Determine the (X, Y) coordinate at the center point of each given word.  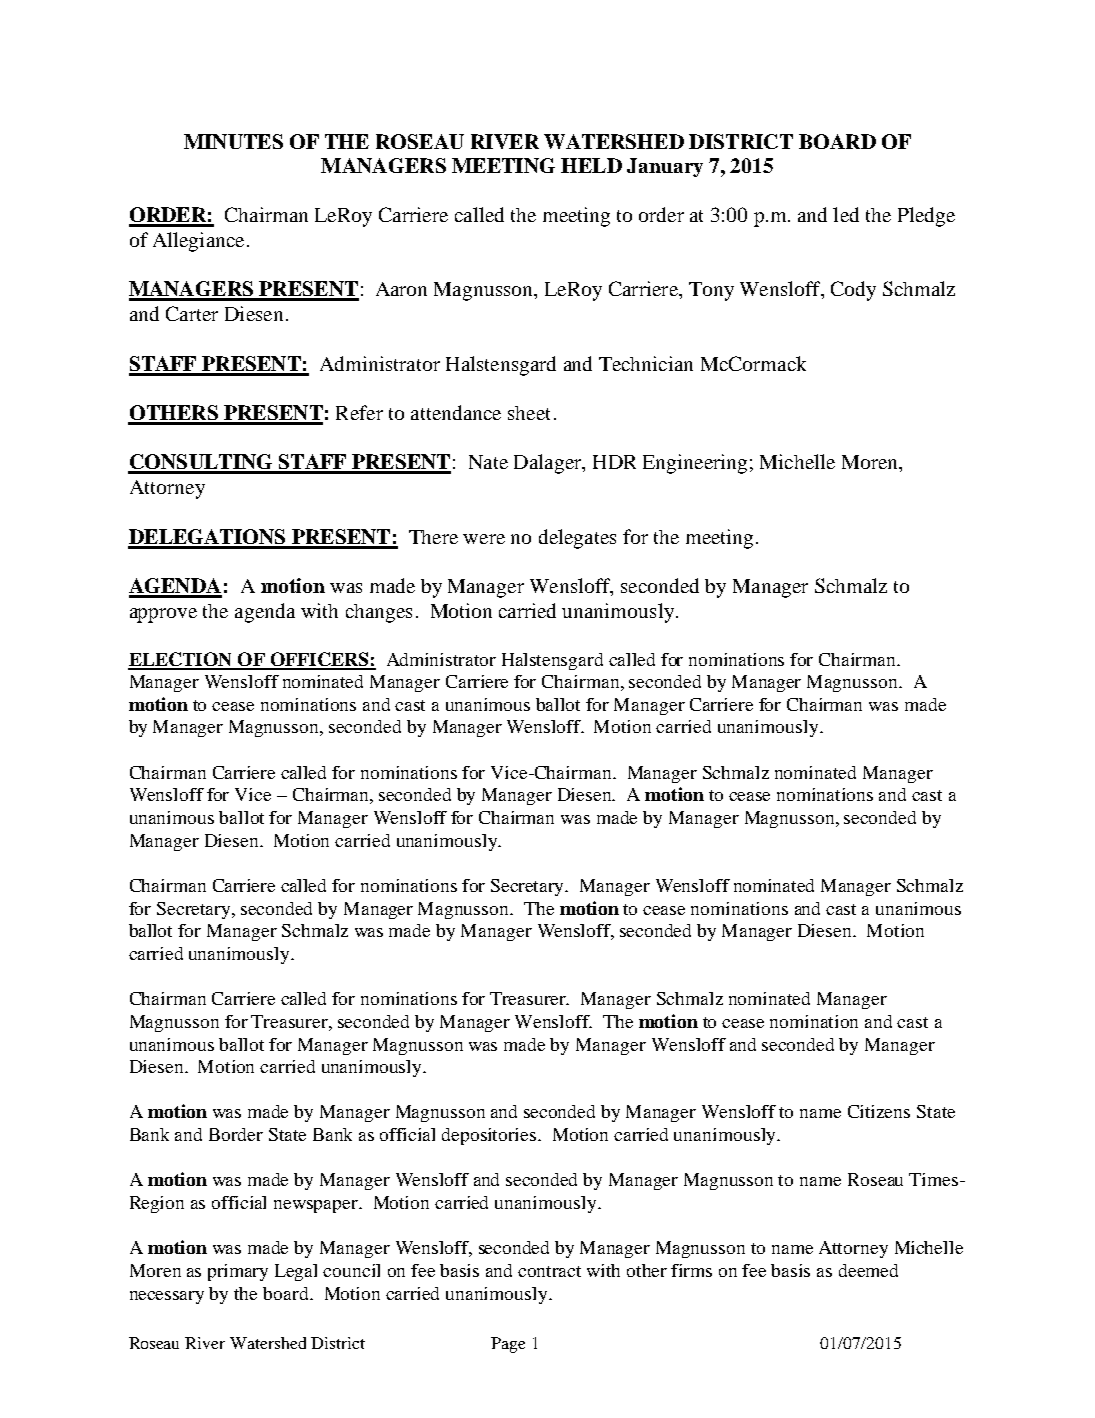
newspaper (317, 1206)
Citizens (879, 1111)
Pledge (926, 217)
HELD (591, 165)
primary (238, 1272)
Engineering (695, 464)
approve (163, 615)
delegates (577, 539)
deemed (868, 1270)
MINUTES (233, 141)
